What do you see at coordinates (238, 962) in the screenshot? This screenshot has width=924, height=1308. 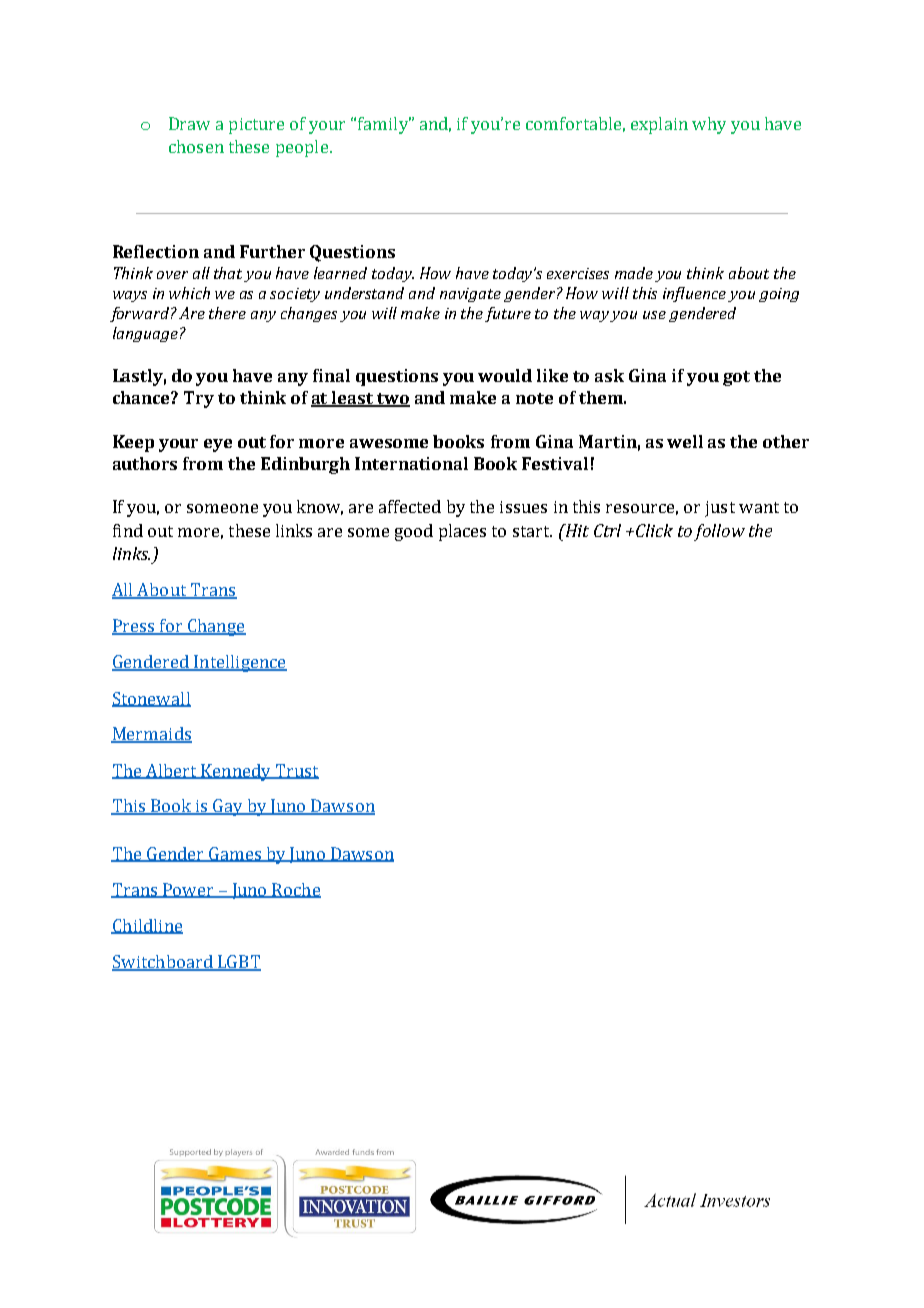 I see `LGBT` at bounding box center [238, 962].
